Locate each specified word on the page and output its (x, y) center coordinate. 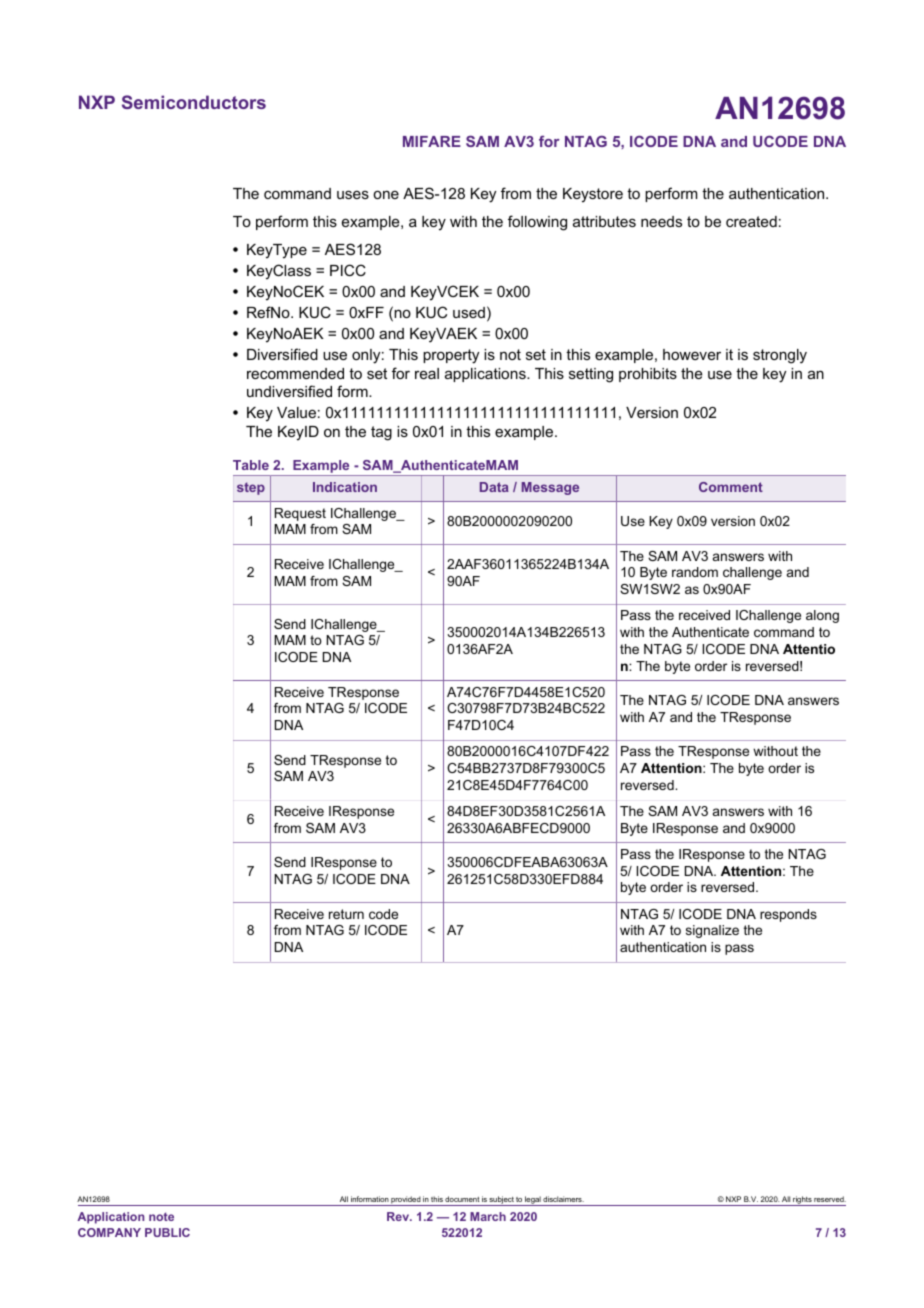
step (251, 488)
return (346, 914)
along (822, 616)
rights (802, 1201)
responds (788, 915)
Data (494, 487)
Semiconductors (194, 102)
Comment (731, 487)
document (462, 1199)
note (161, 1216)
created (751, 221)
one (386, 194)
